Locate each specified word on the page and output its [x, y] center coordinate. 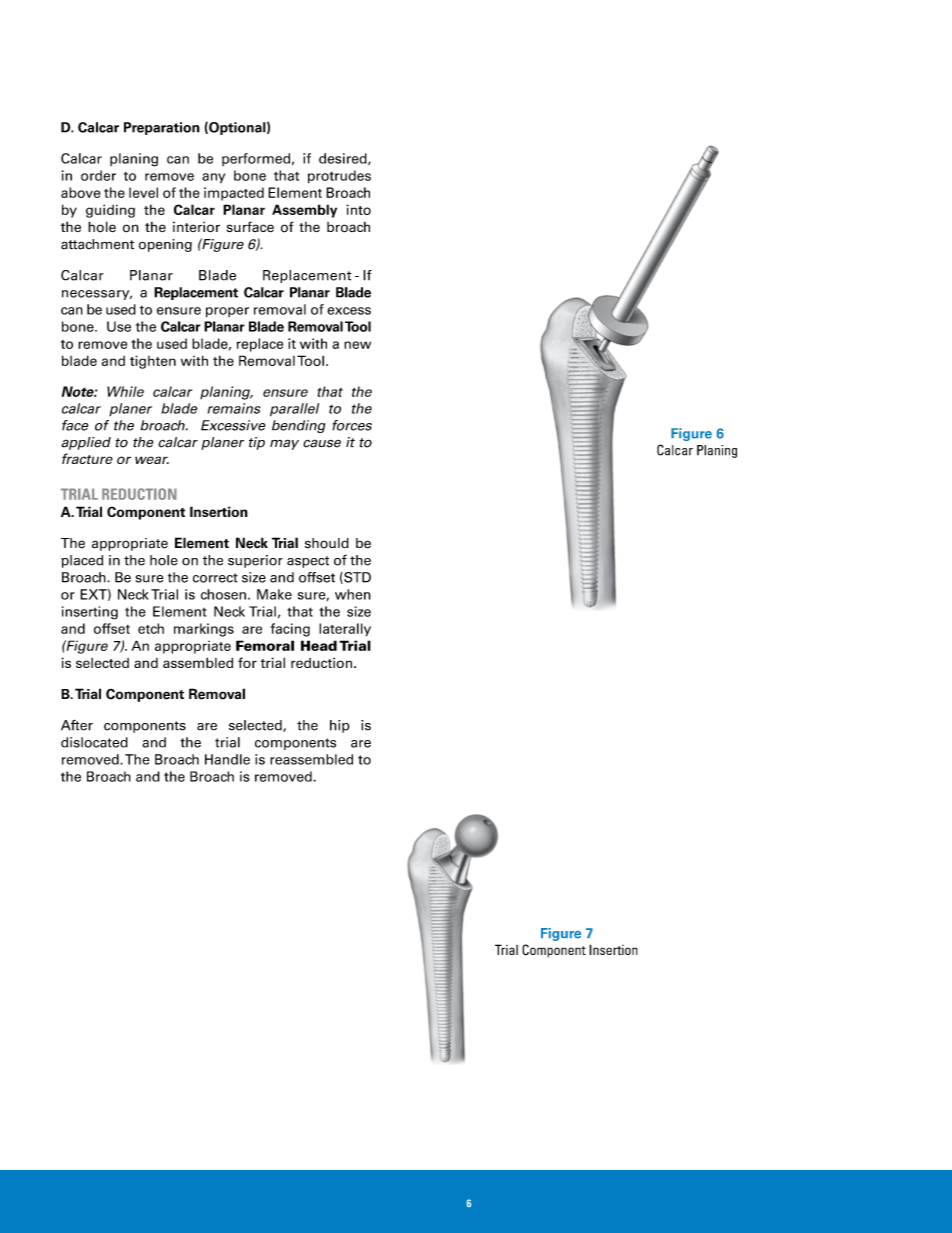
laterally [345, 630]
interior [196, 227]
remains [234, 408]
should [327, 543]
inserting [90, 613]
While [125, 391]
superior [255, 561]
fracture [87, 458]
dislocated [94, 742]
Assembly [304, 211]
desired [344, 159]
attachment [97, 244]
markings [204, 630]
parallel [294, 410]
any [213, 178]
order [98, 175]
